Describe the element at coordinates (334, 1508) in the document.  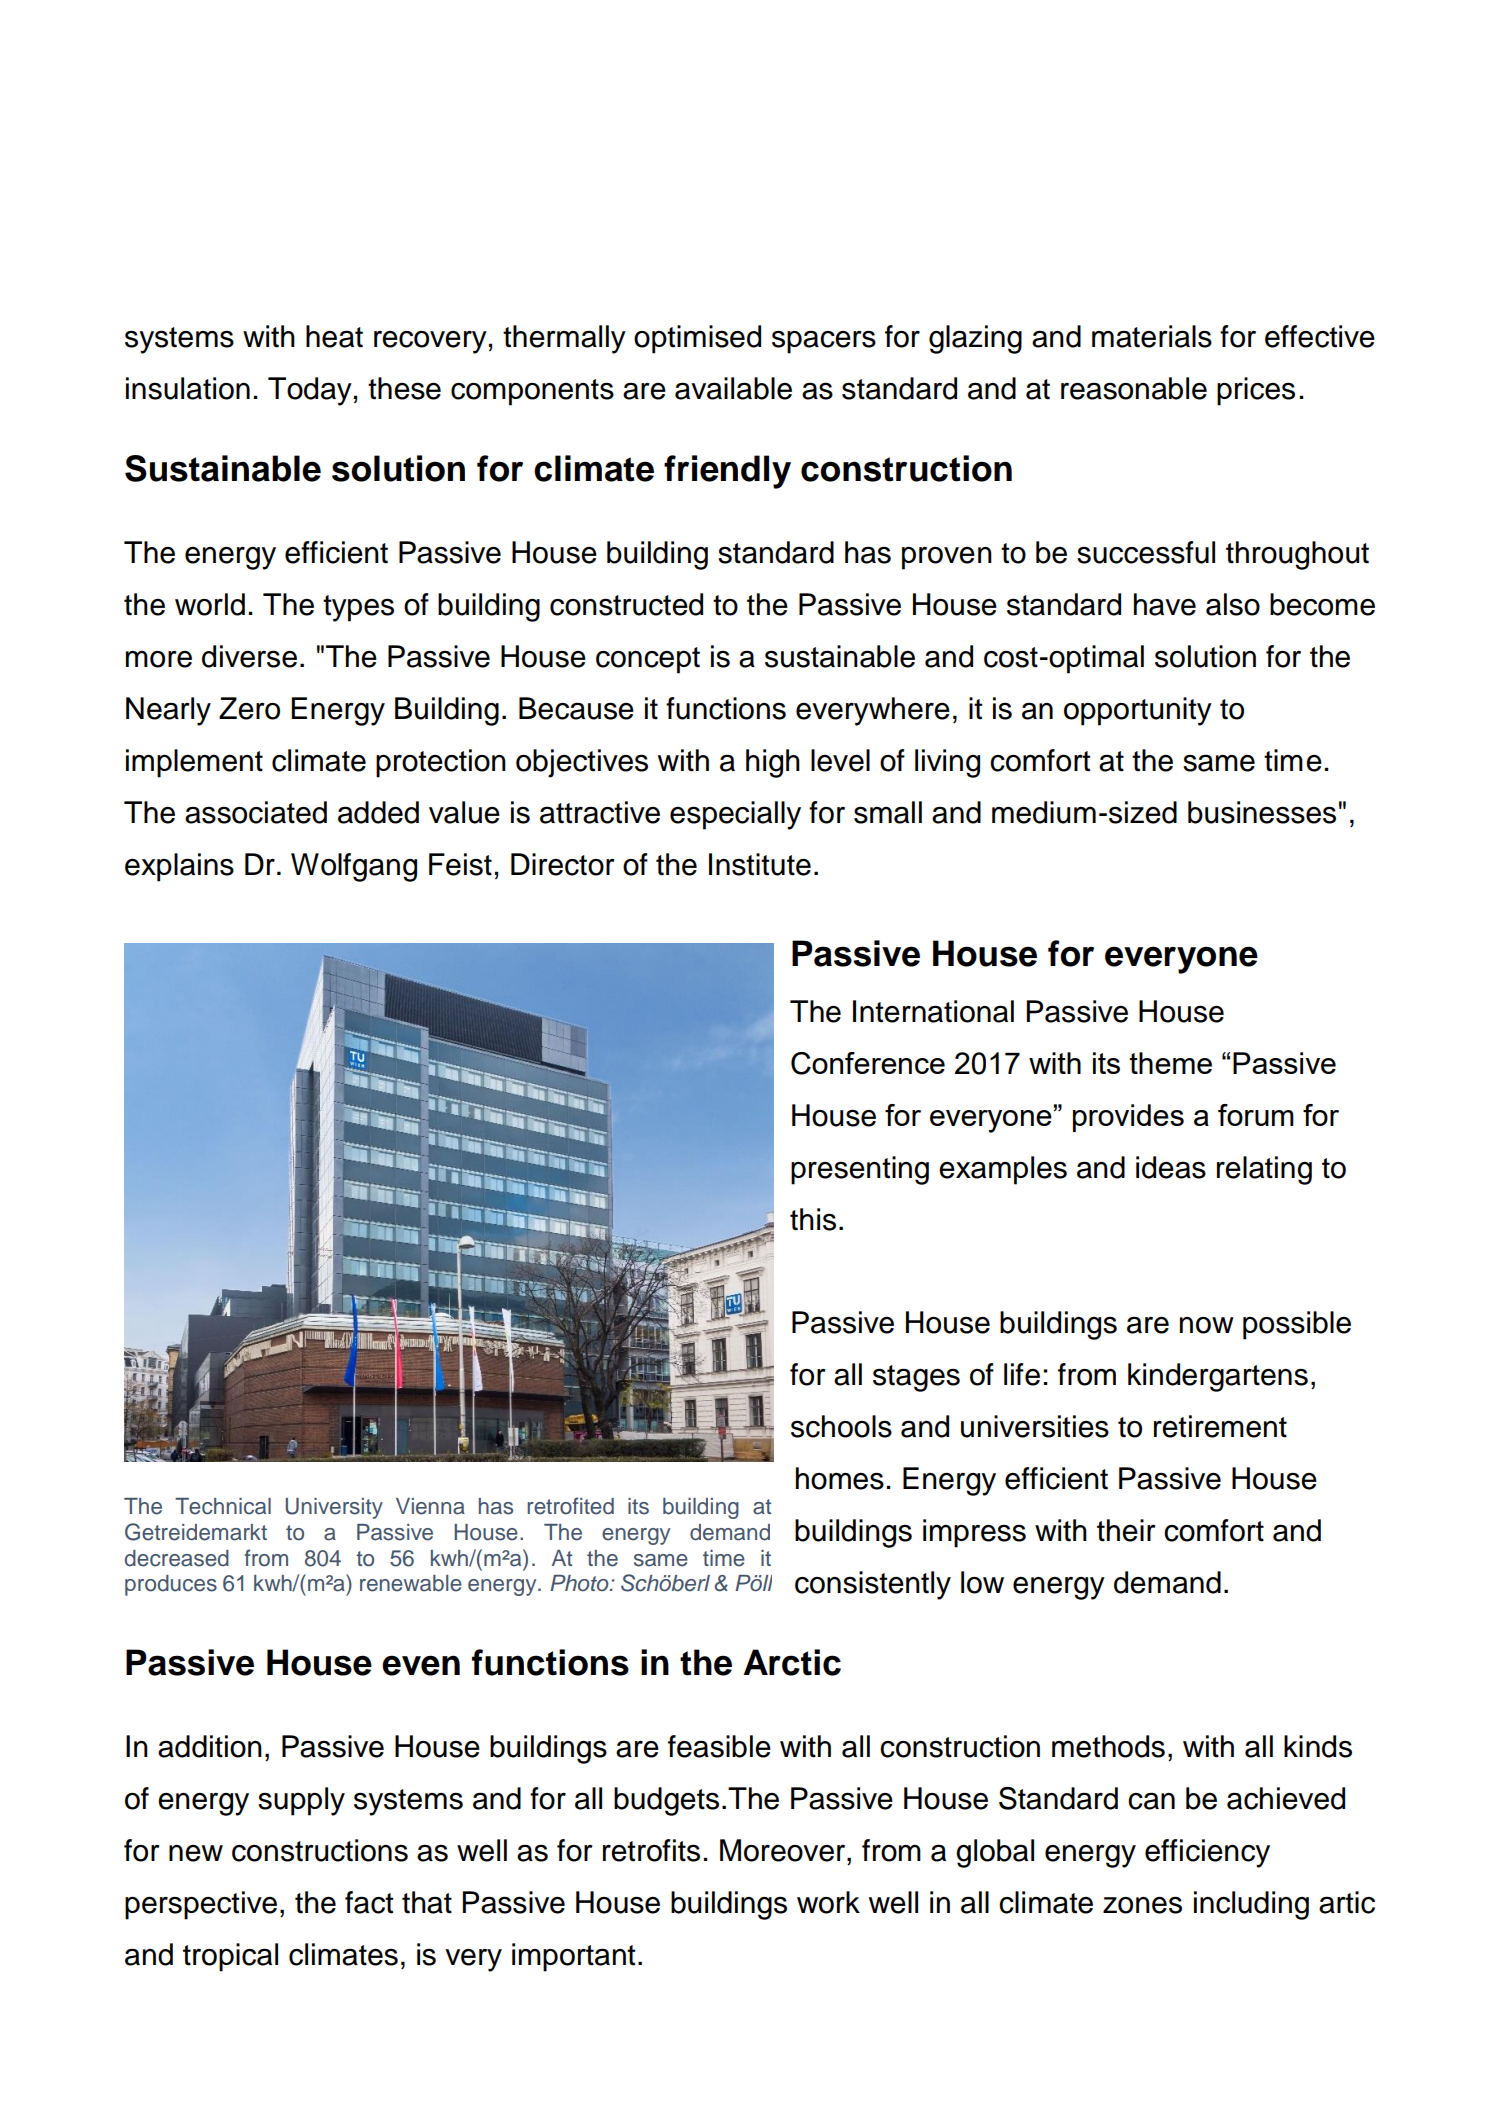
I see `University` at that location.
